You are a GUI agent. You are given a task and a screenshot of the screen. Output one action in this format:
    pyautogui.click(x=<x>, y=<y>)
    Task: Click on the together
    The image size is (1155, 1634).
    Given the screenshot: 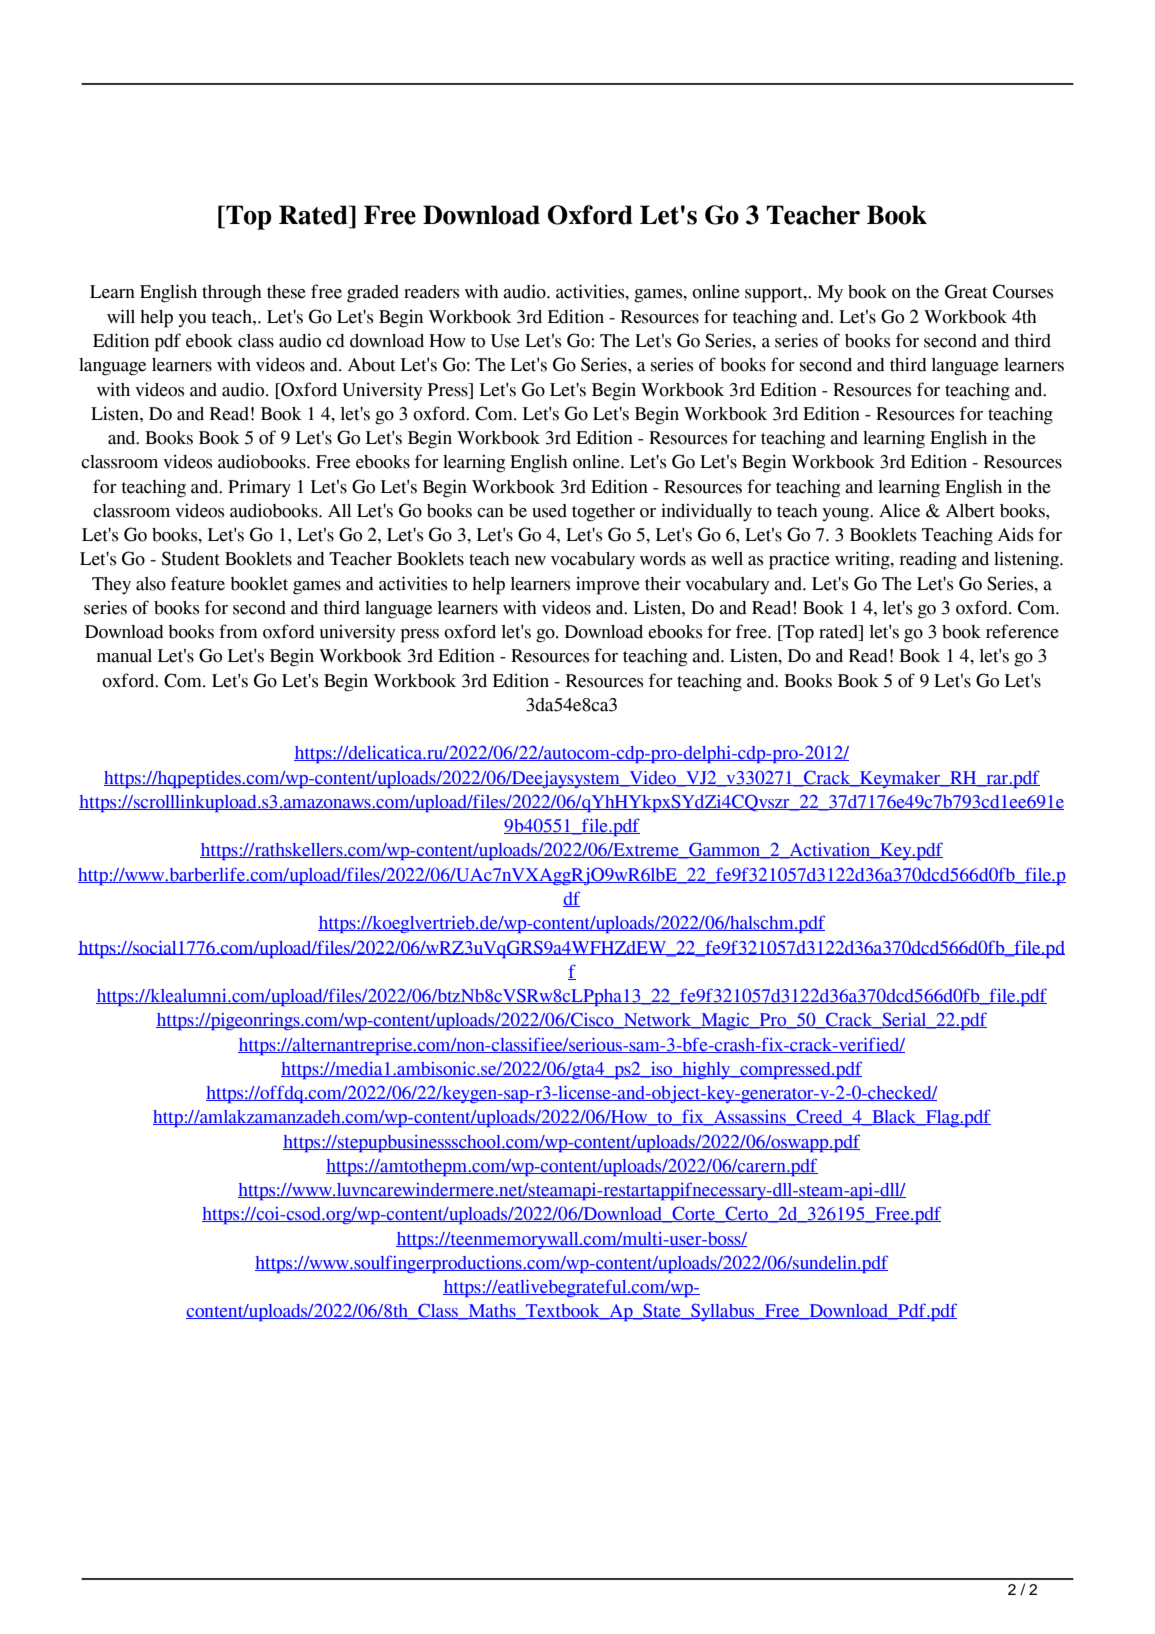 What is the action you would take?
    pyautogui.click(x=603, y=513)
